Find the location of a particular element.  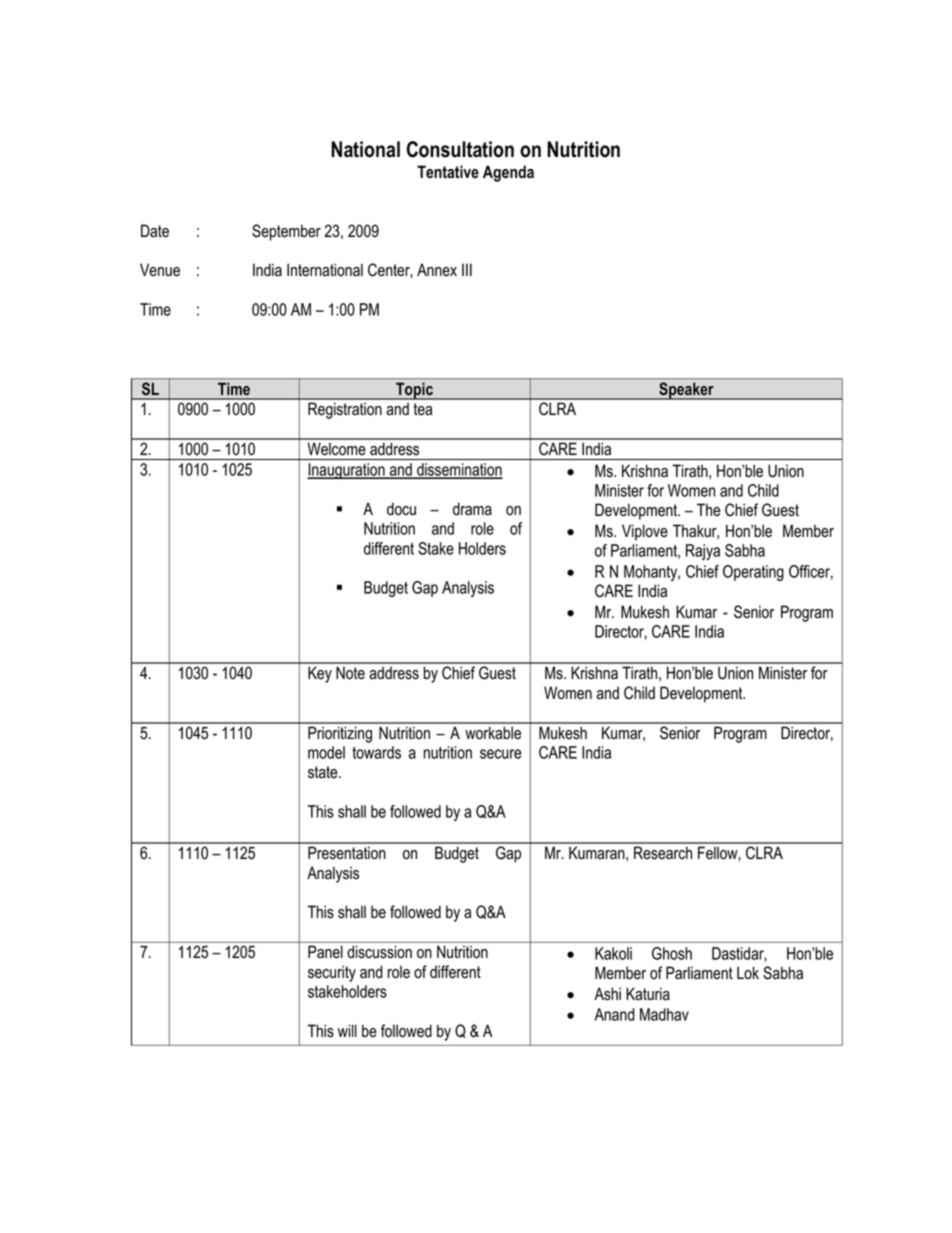

workable is located at coordinates (493, 733).
